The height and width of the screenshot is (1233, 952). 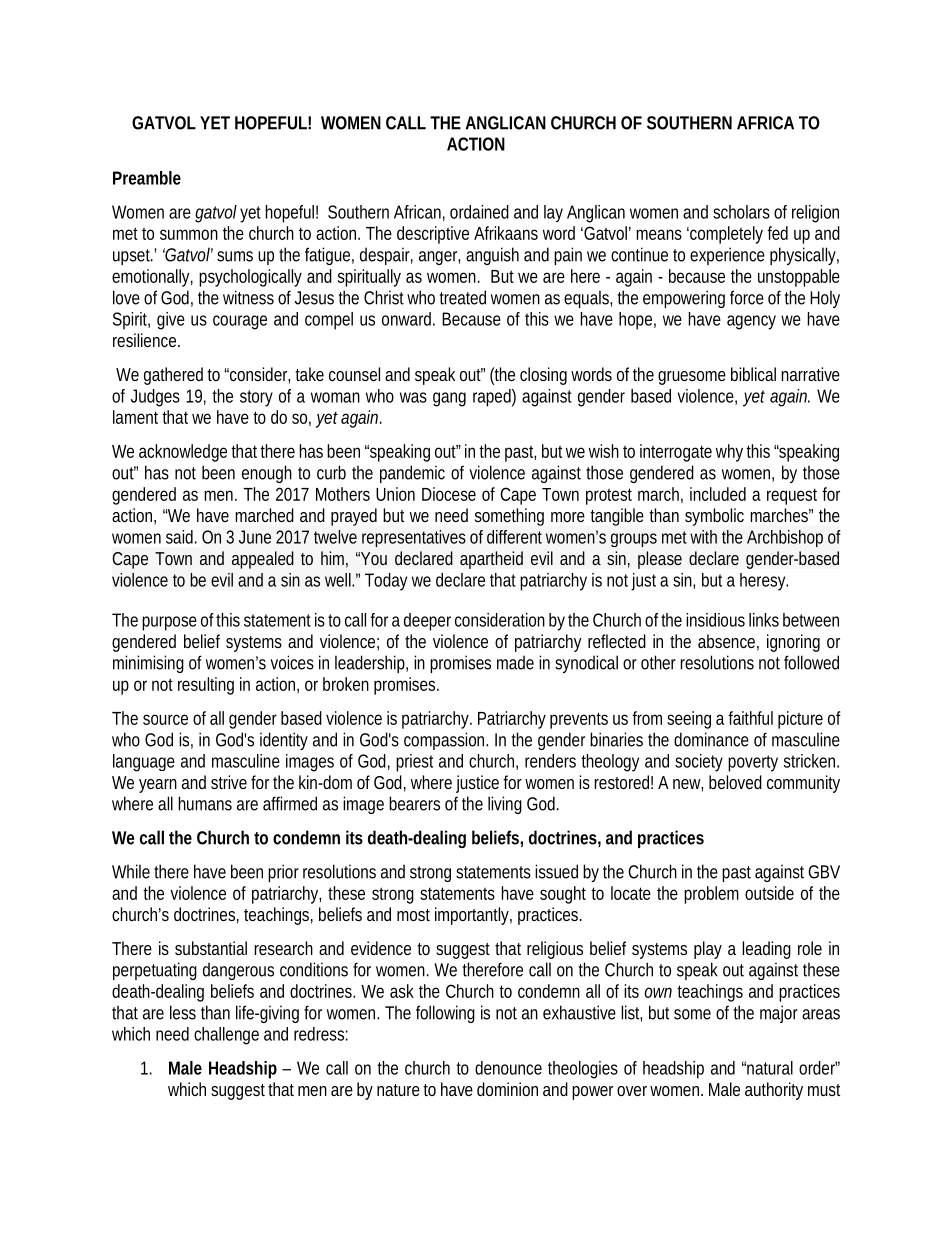 I want to click on living, so click(x=505, y=805).
